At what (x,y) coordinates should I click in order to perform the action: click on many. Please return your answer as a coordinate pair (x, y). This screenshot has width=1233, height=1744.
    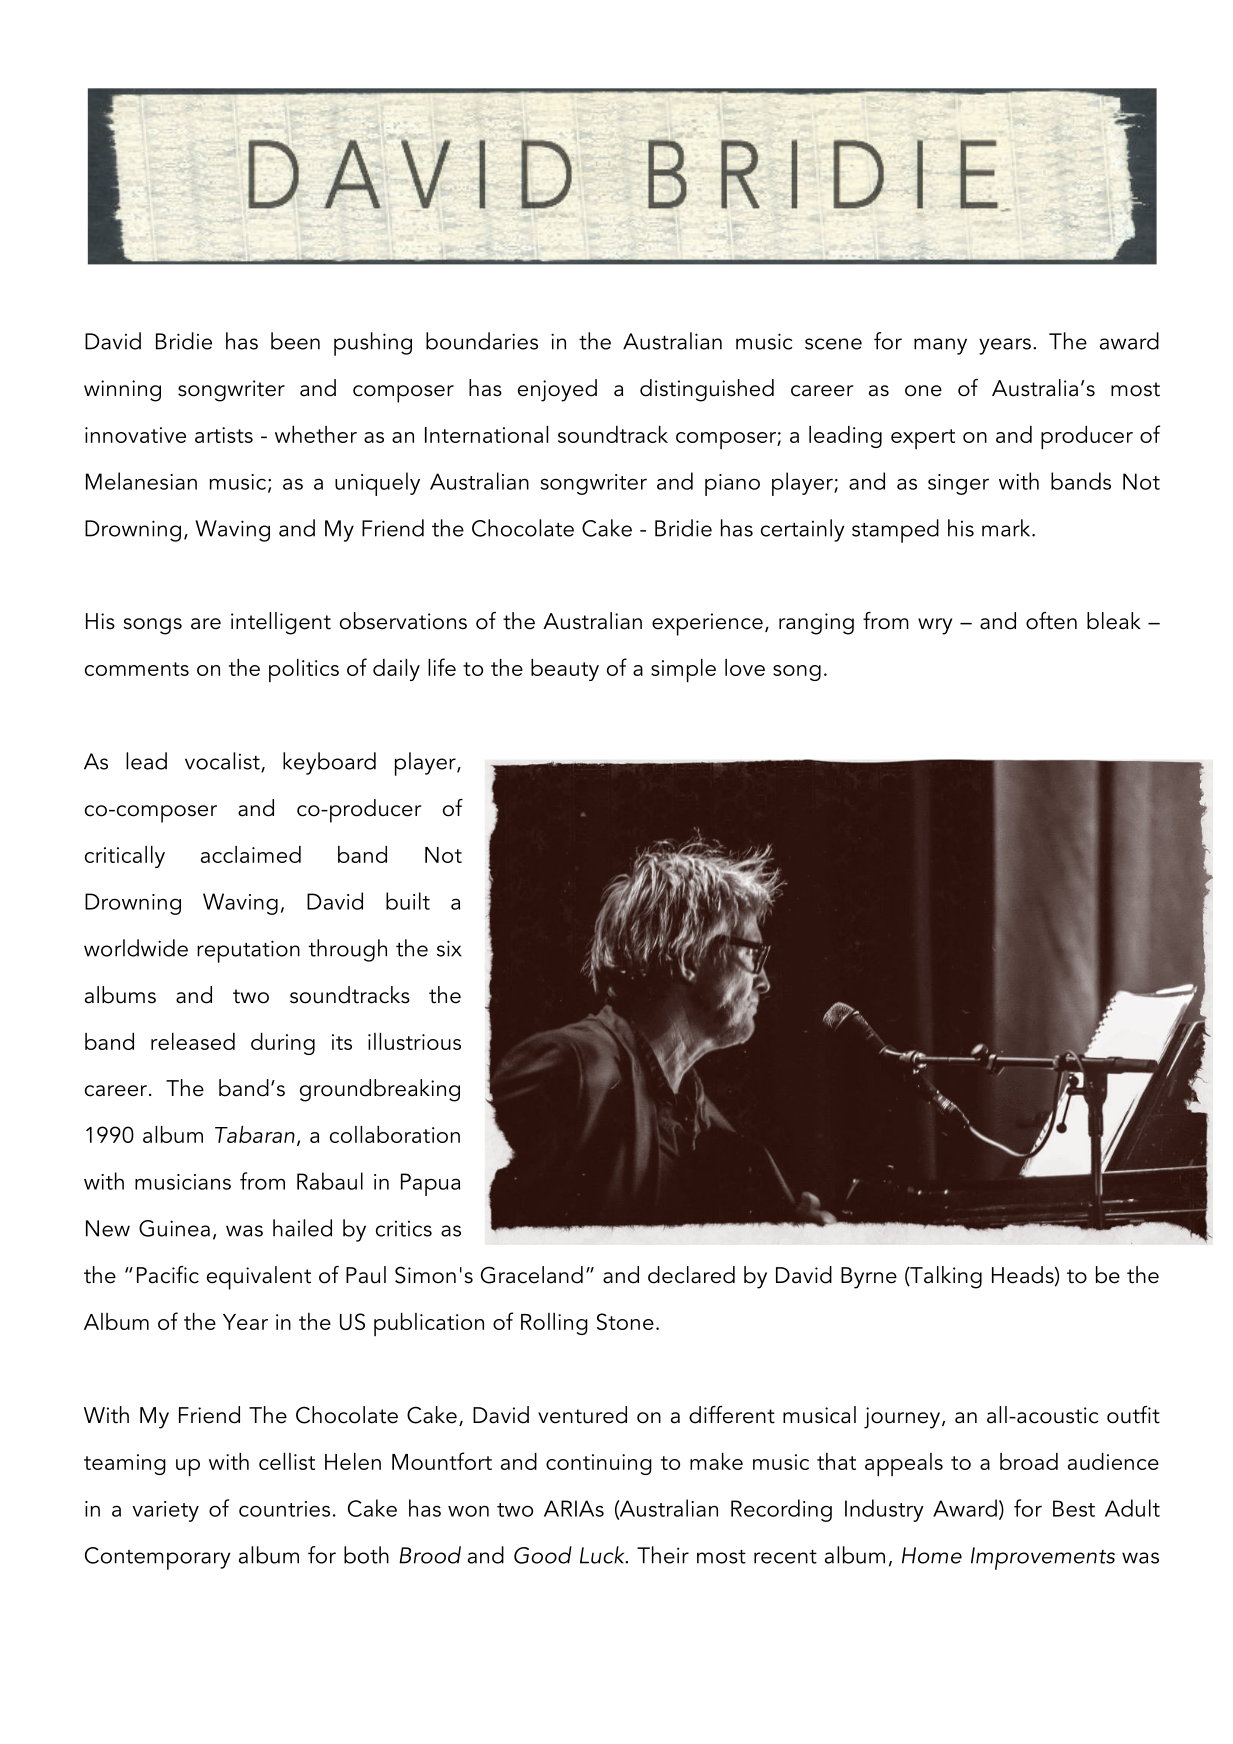
    Looking at the image, I should click on (940, 346).
